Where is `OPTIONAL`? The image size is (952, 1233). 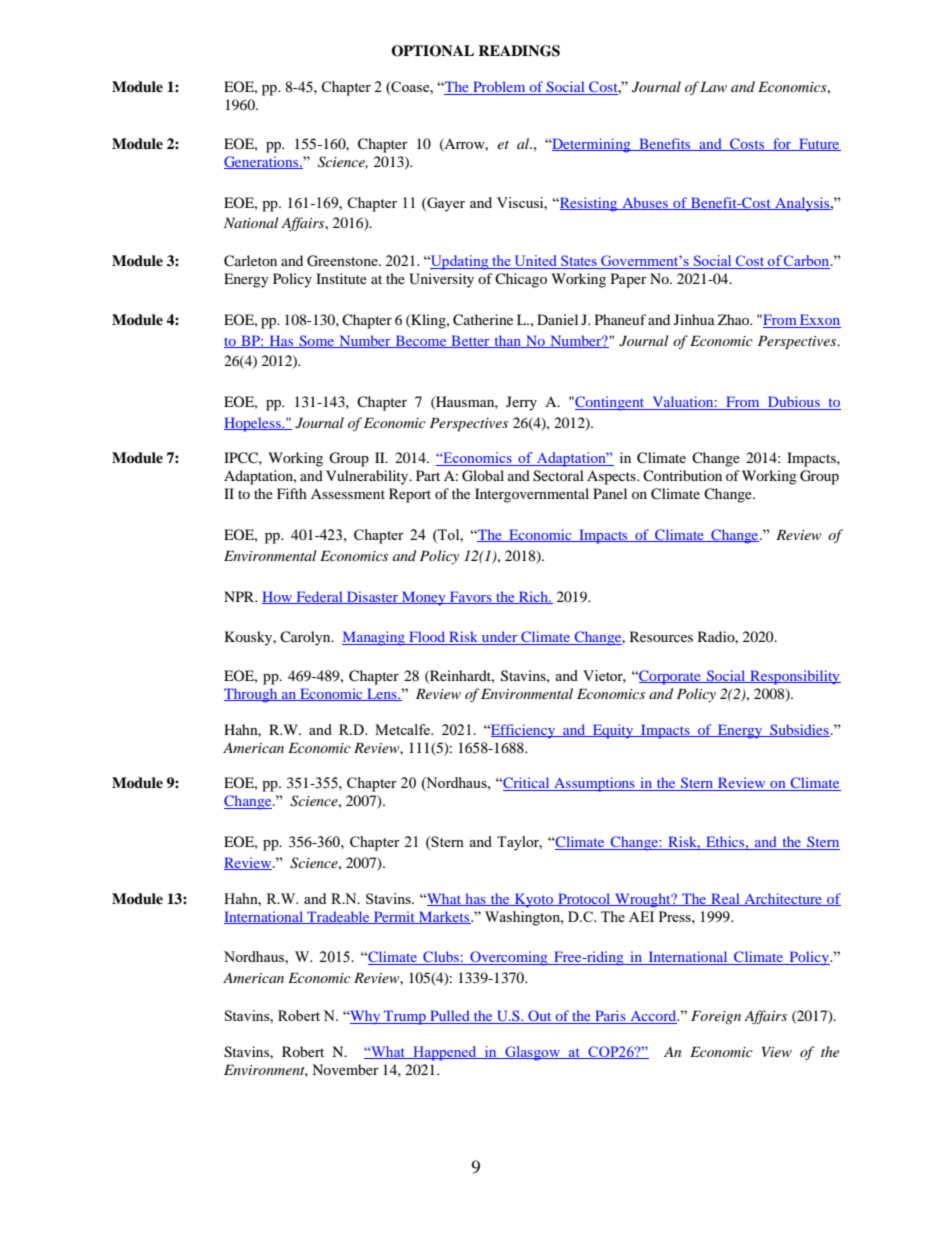
OPTIONAL is located at coordinates (432, 51).
